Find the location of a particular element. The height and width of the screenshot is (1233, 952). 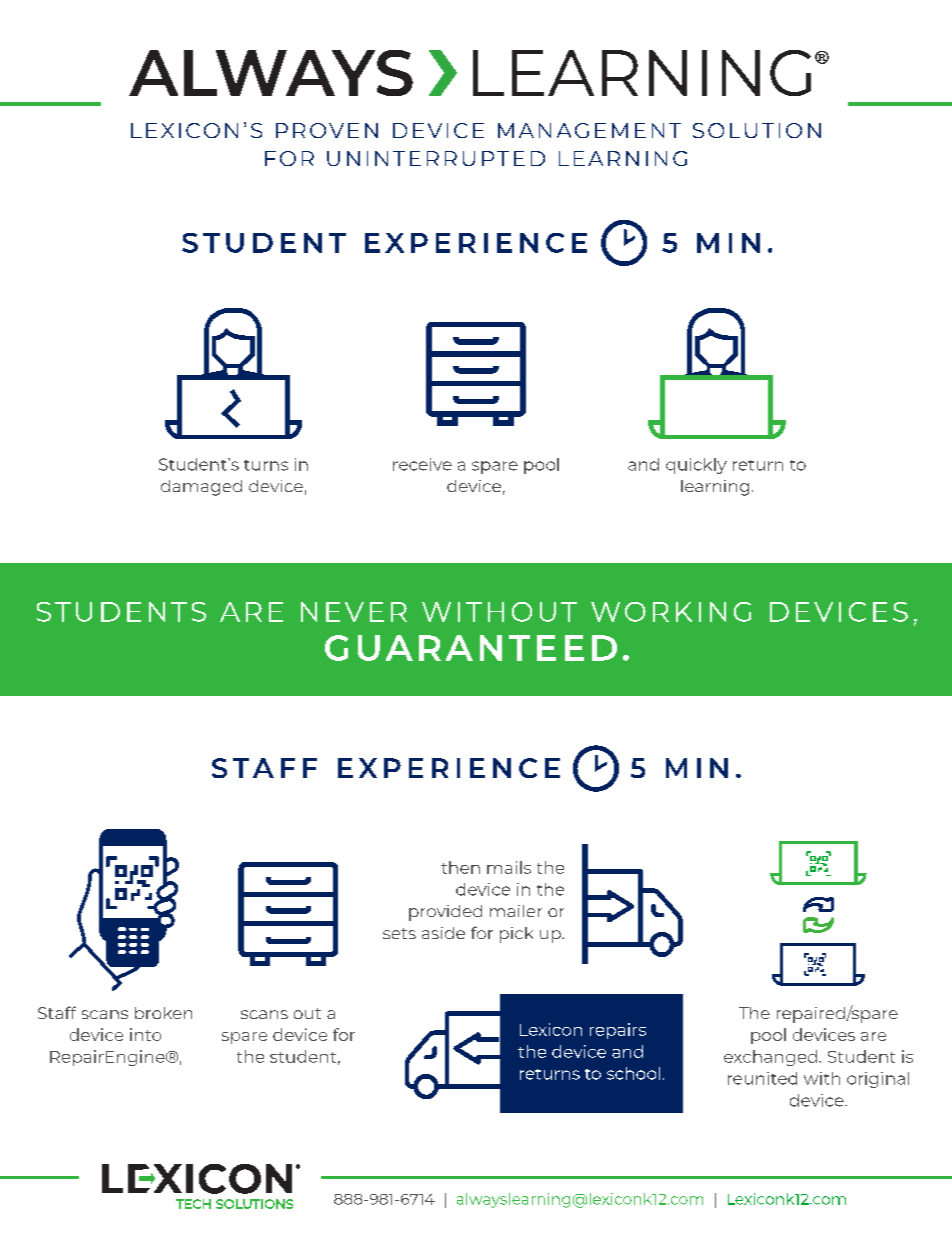

into is located at coordinates (145, 1034).
